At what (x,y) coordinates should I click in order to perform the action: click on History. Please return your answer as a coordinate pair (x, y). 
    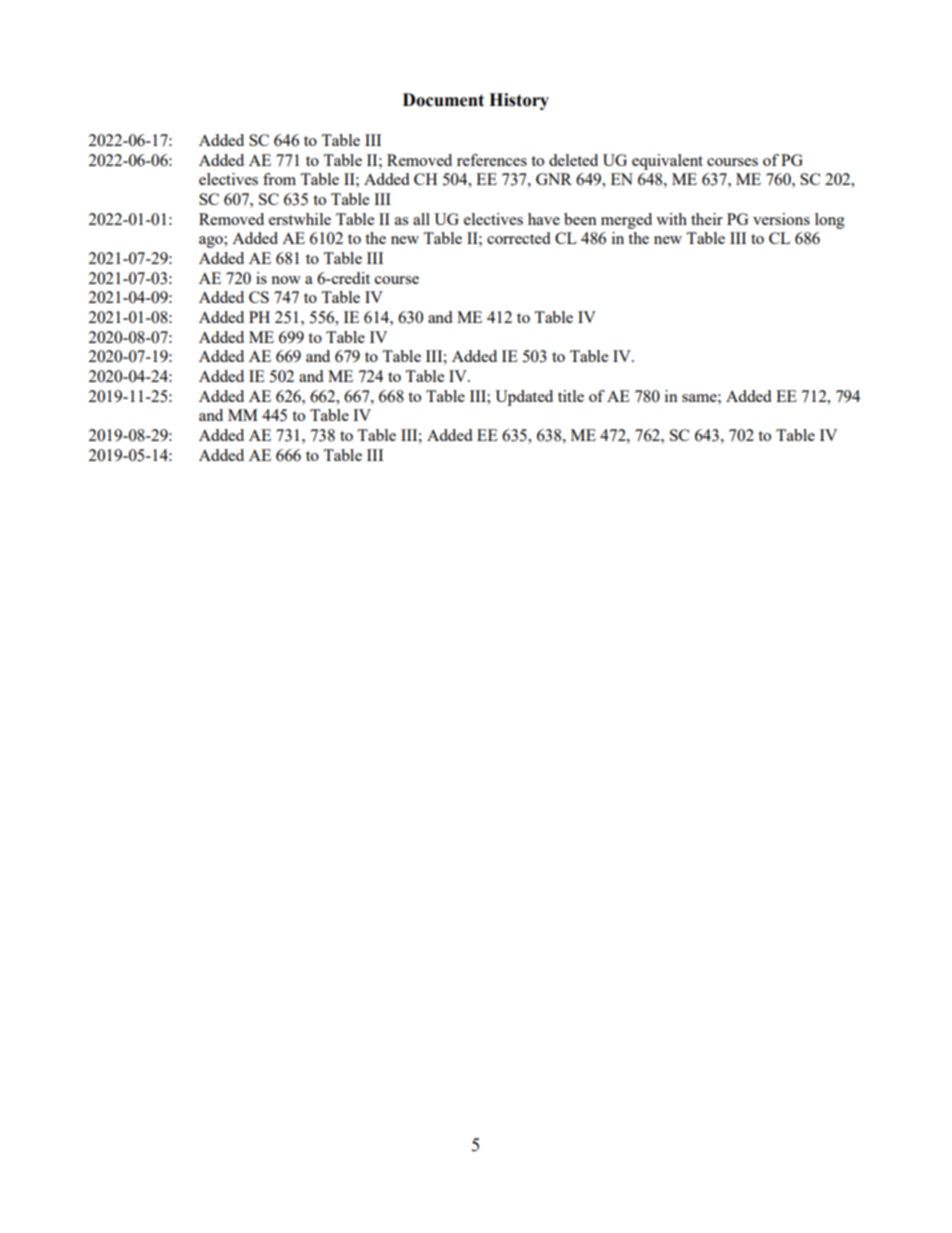
    Looking at the image, I should click on (519, 101).
